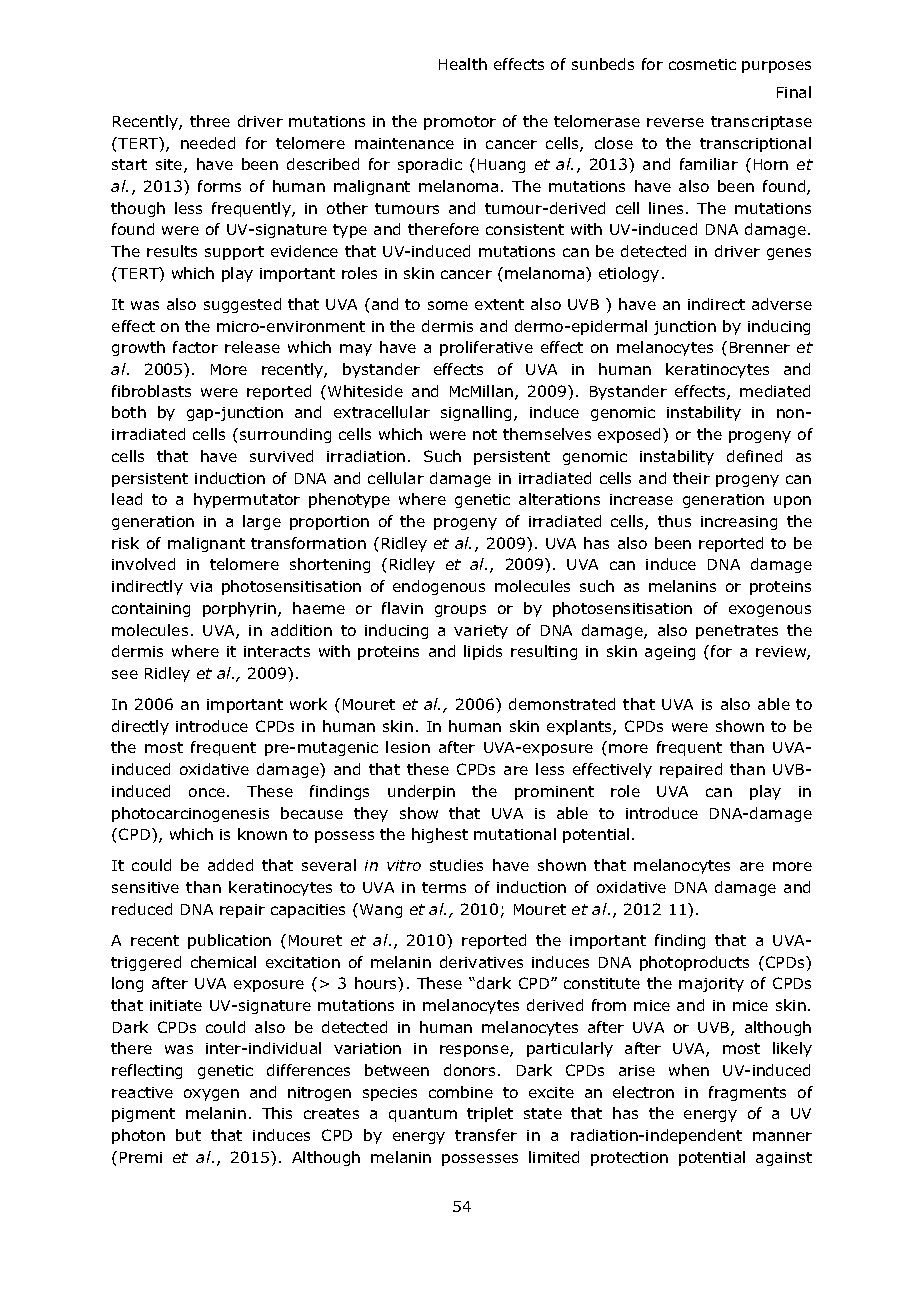 The height and width of the screenshot is (1308, 924). Describe the element at coordinates (195, 347) in the screenshot. I see `factor` at that location.
